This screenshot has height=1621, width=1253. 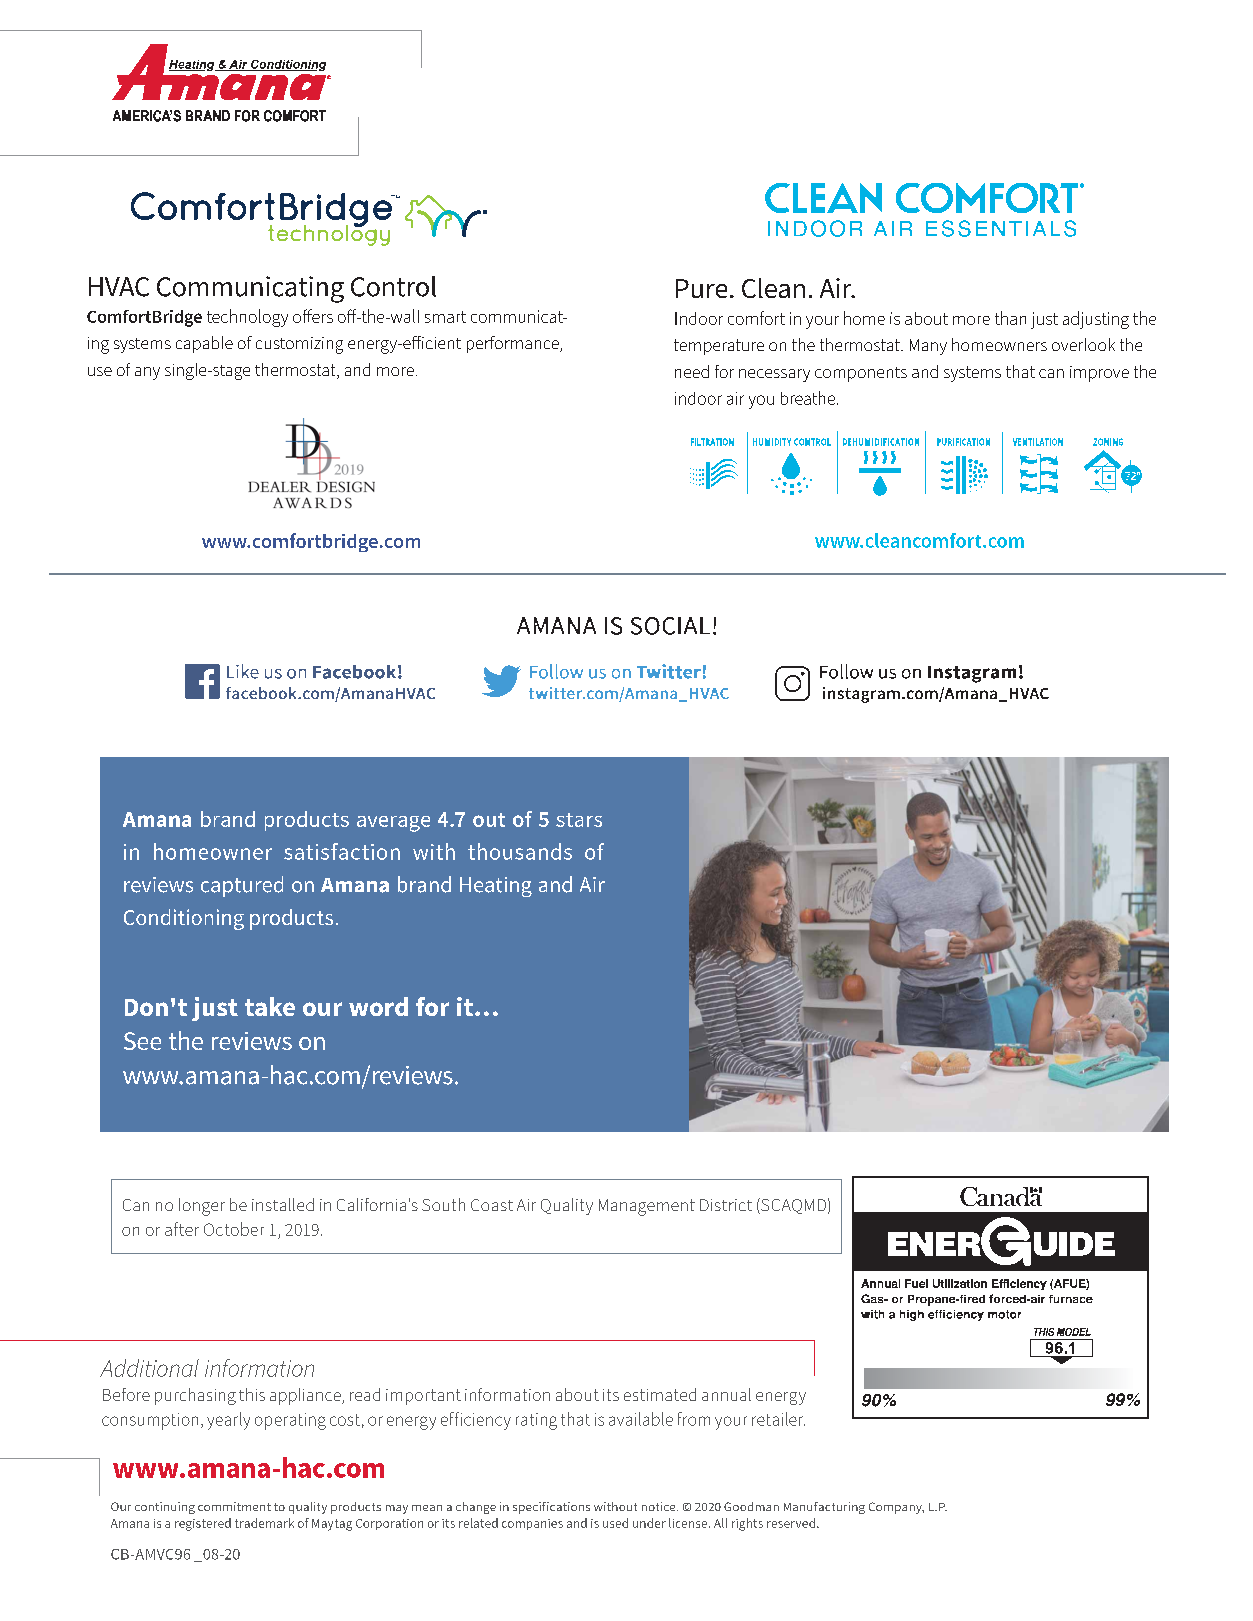 What do you see at coordinates (247, 318) in the screenshot?
I see `technology` at bounding box center [247, 318].
